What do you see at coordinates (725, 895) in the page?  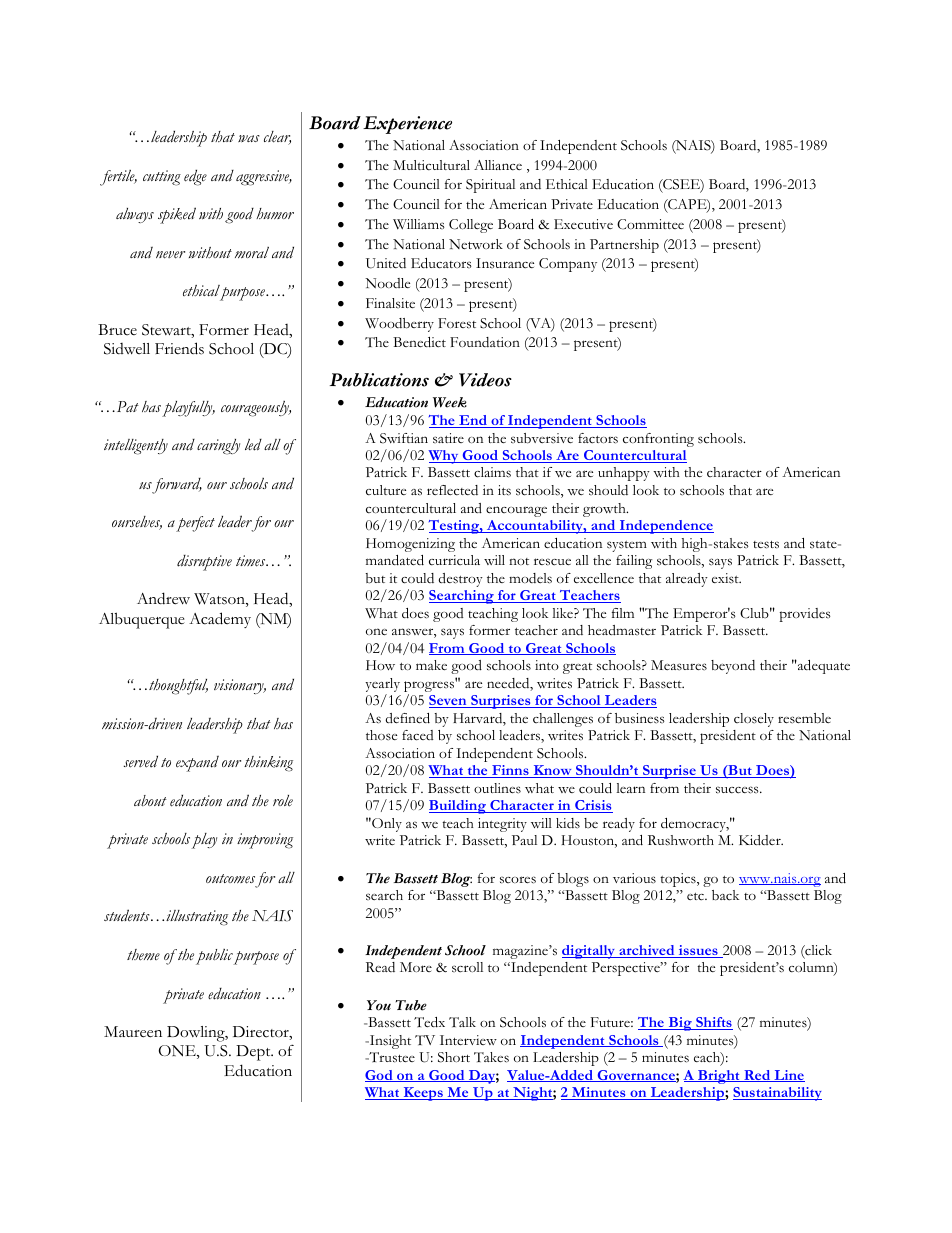 I see `back` at bounding box center [725, 895].
